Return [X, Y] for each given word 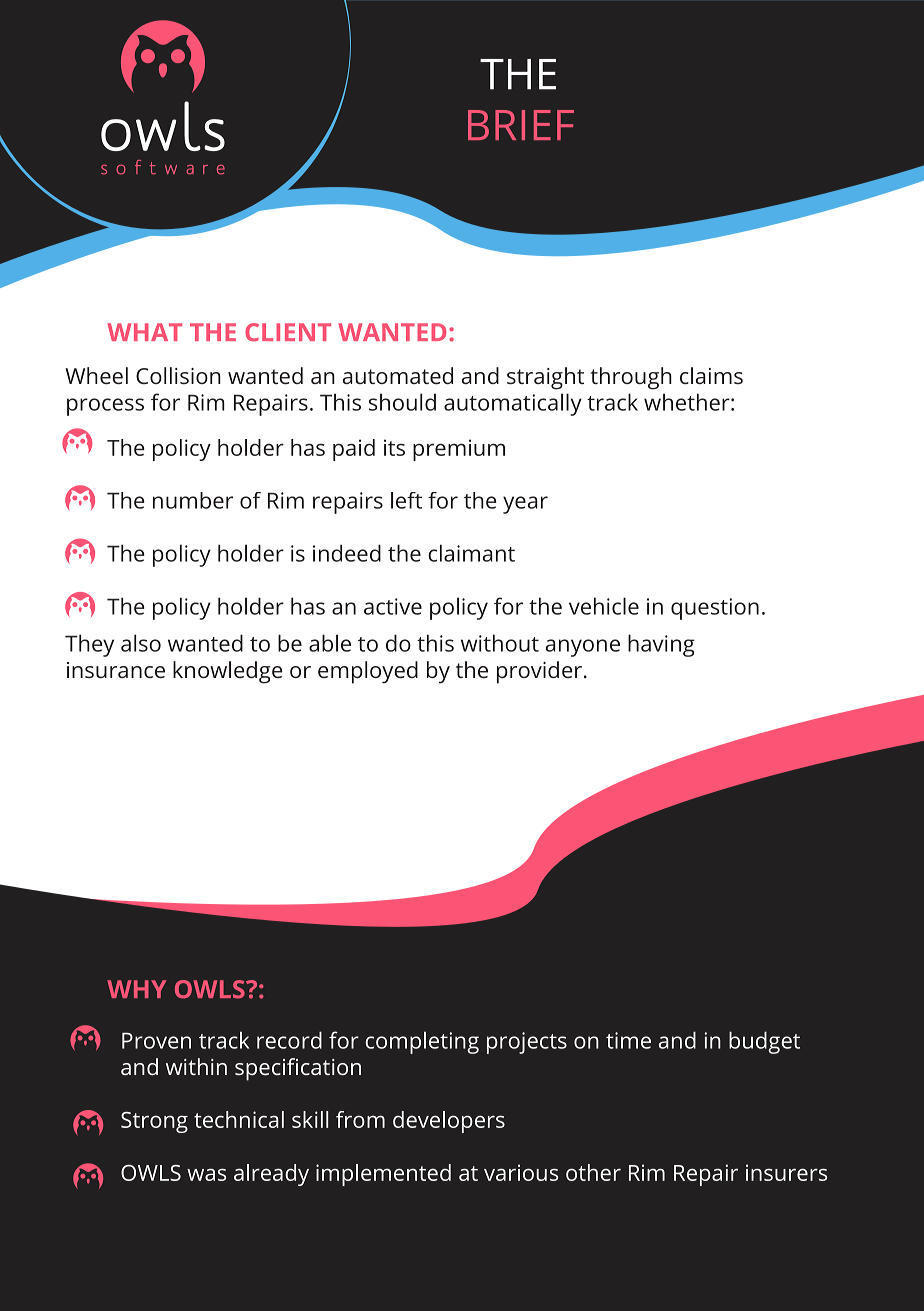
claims [711, 375]
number [193, 500]
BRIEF [521, 125]
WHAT [144, 332]
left [406, 500]
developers [449, 1122]
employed [368, 672]
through [631, 378]
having [661, 645]
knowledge [227, 672]
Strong [154, 1122]
